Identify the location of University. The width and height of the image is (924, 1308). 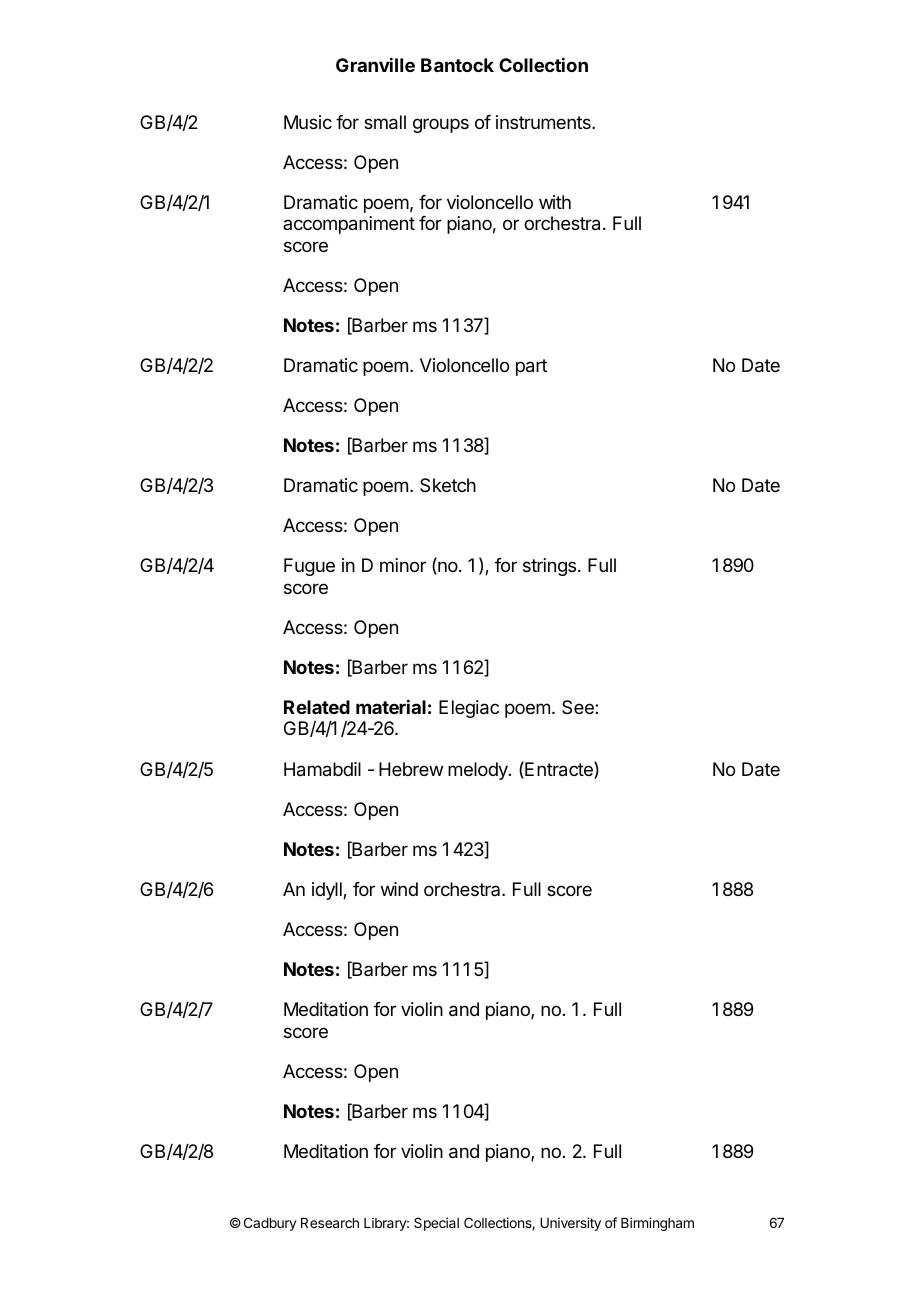
(570, 1224).
